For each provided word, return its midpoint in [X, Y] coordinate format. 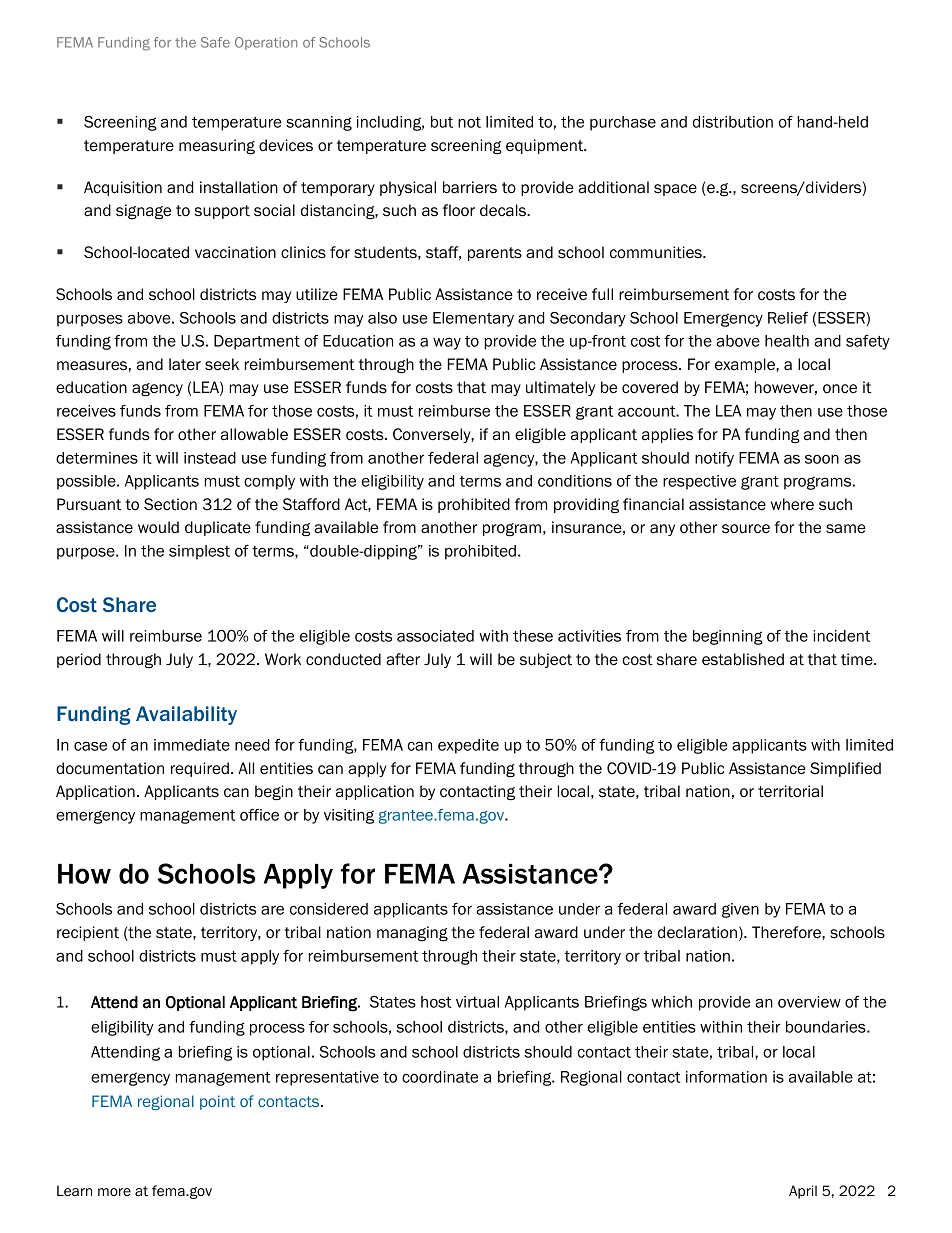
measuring [217, 146]
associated [435, 636]
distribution [732, 122]
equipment [546, 146]
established [743, 659]
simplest [199, 552]
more [114, 1192]
